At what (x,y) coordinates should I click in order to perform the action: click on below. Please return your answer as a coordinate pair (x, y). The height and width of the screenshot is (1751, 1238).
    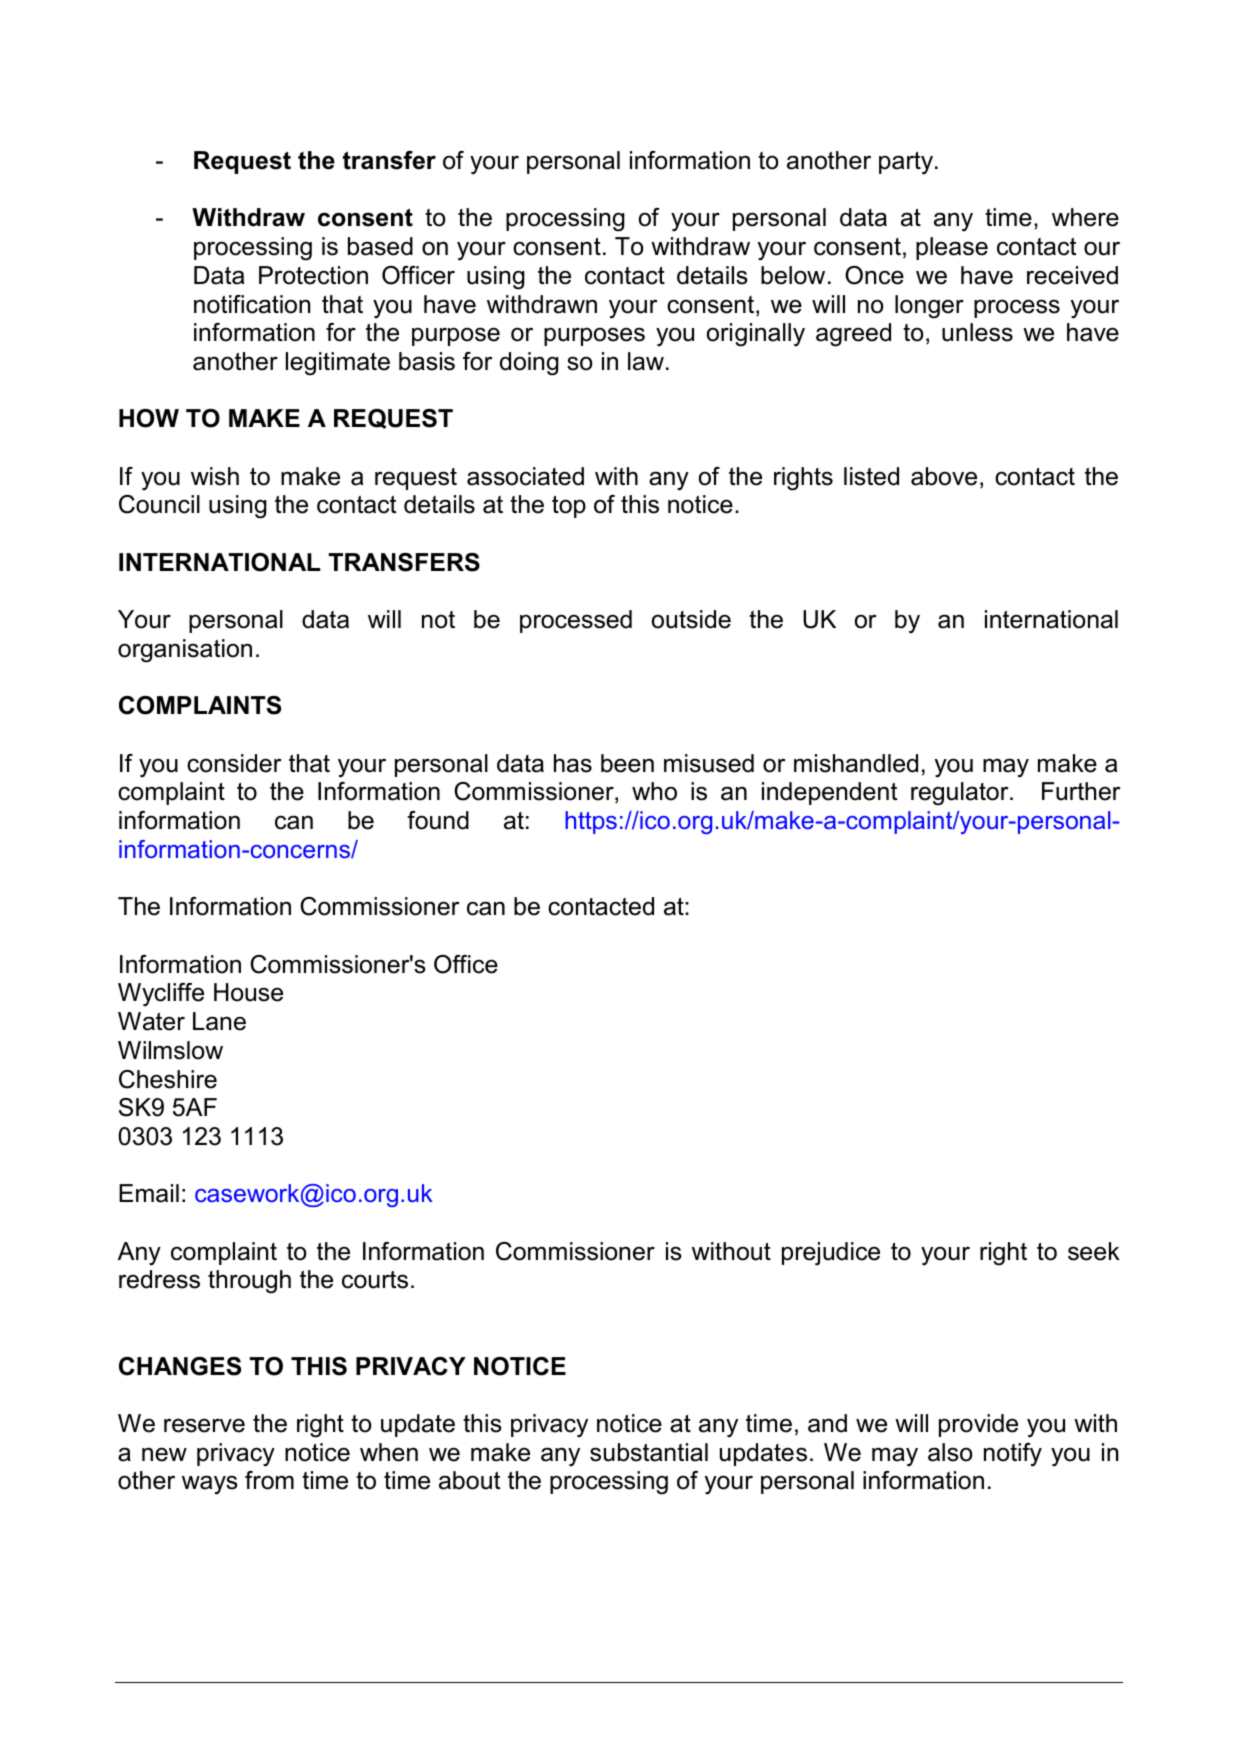
    Looking at the image, I should click on (793, 275).
